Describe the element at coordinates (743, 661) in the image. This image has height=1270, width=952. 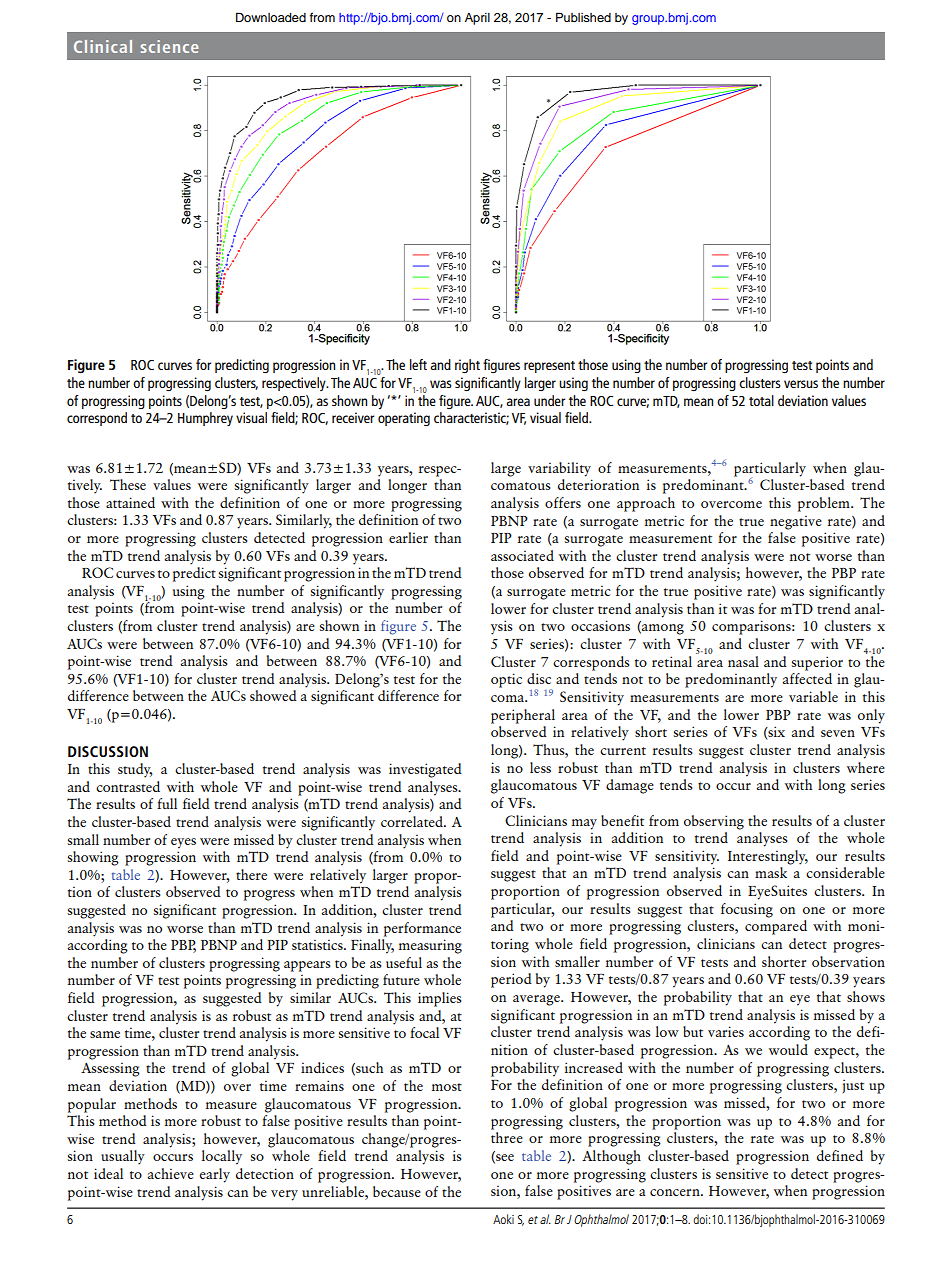
I see `nasal` at that location.
